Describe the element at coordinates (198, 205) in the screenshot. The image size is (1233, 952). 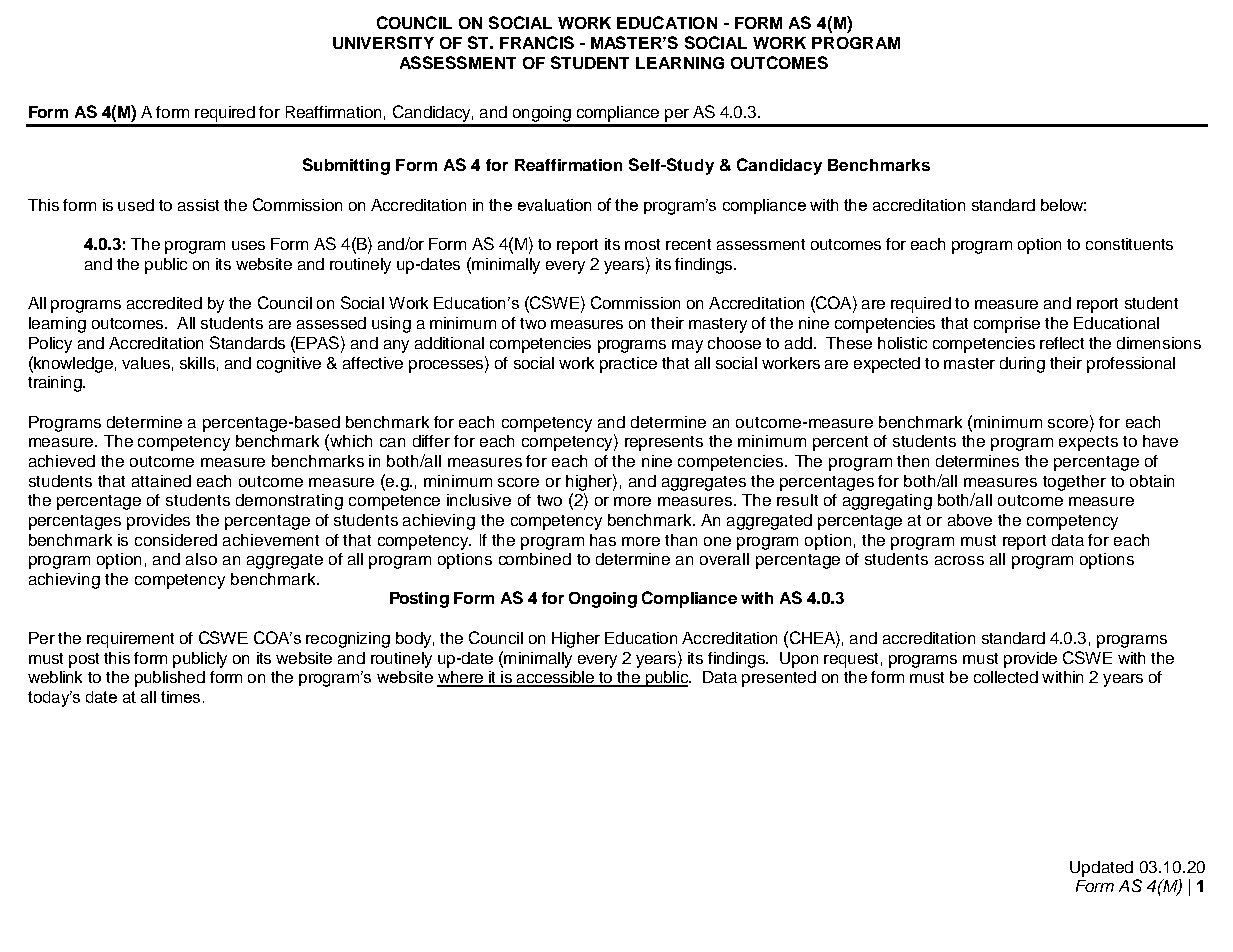
I see `assist` at that location.
